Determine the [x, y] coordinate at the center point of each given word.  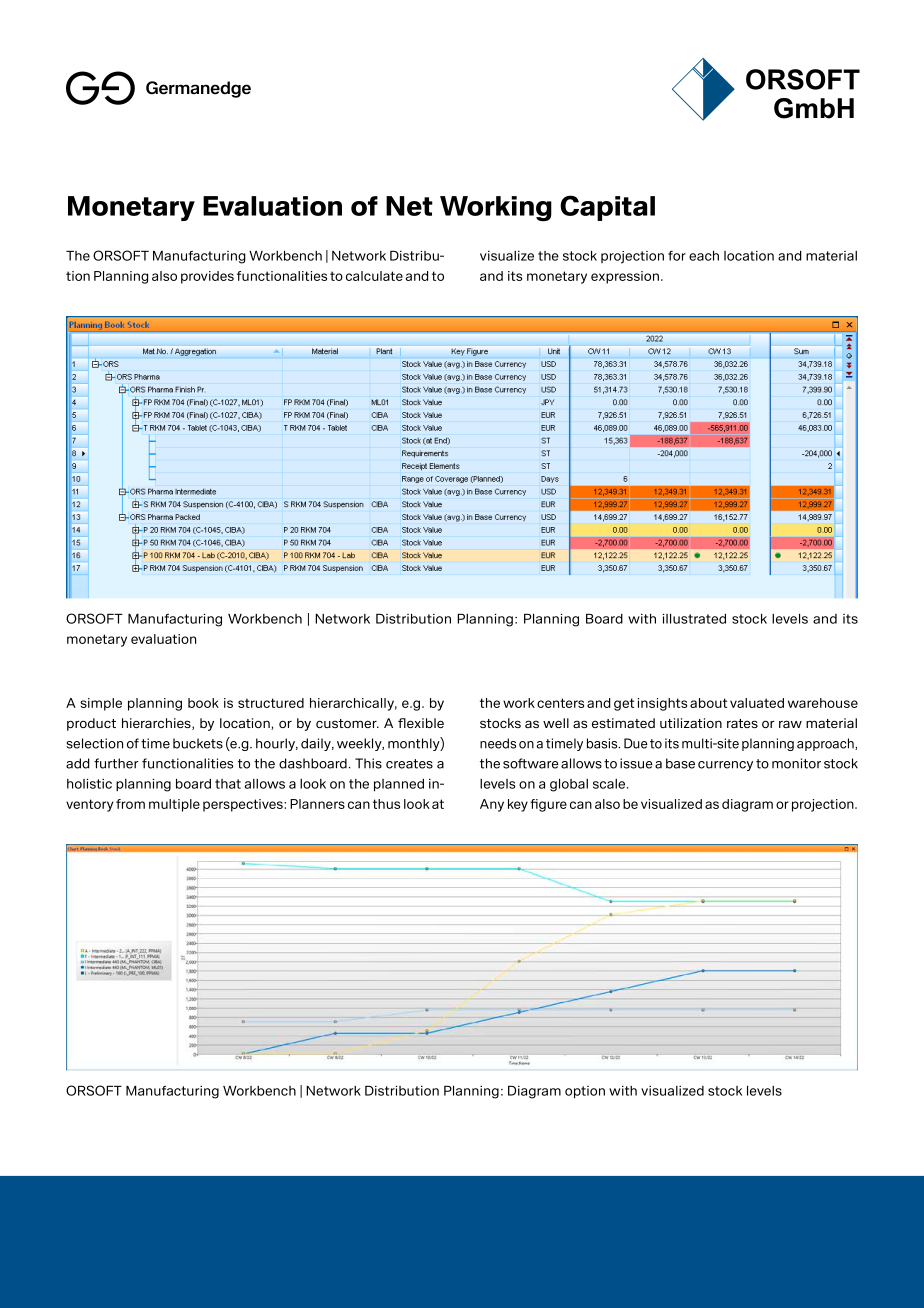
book [203, 703]
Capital [607, 208]
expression [625, 277]
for [677, 256]
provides [207, 277]
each [704, 256]
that [228, 784]
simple [101, 704]
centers [560, 703]
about [708, 703]
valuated [757, 703]
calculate [374, 276]
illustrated [694, 619]
